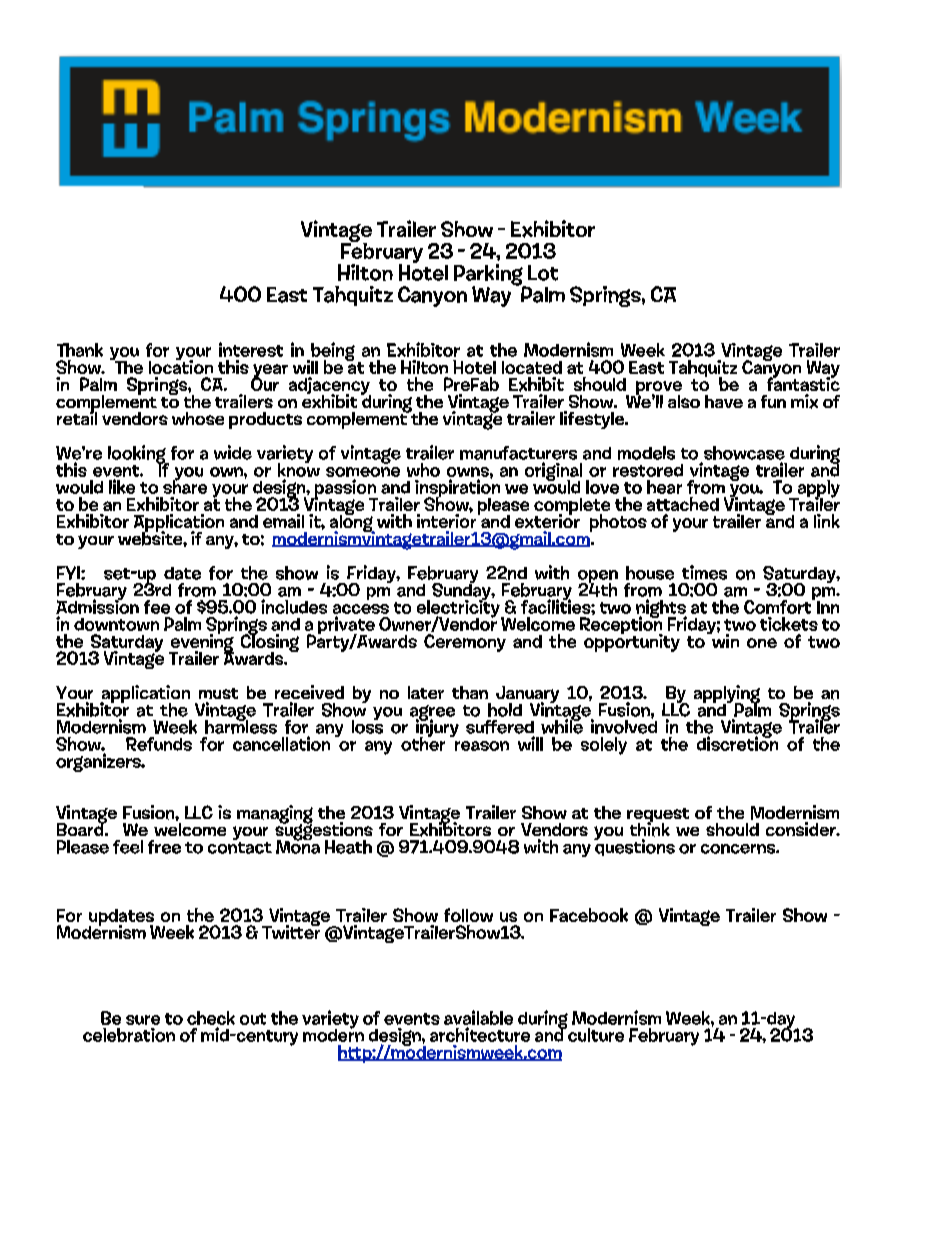 The image size is (952, 1233). What do you see at coordinates (251, 349) in the screenshot?
I see `interest` at bounding box center [251, 349].
